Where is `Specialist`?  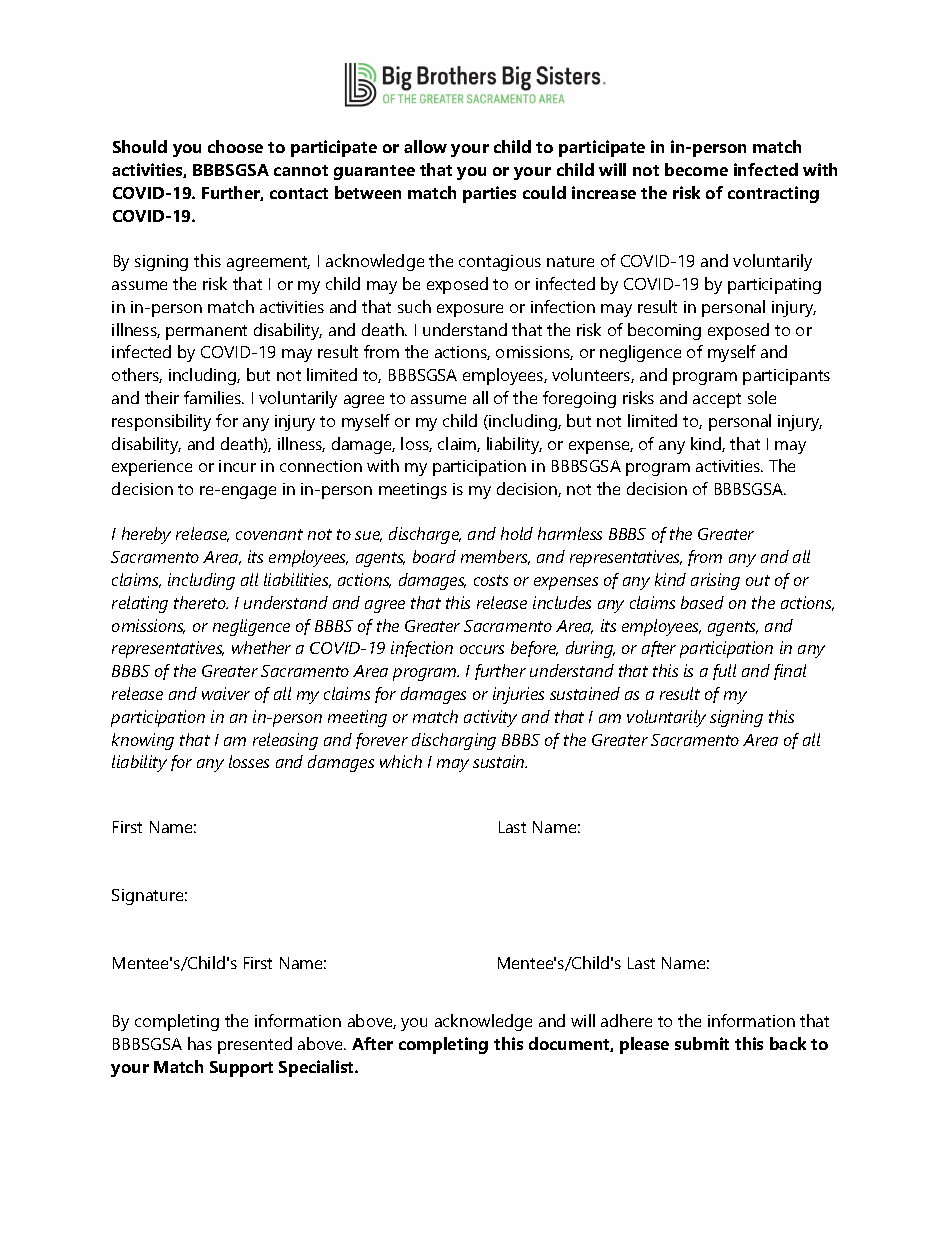 Specialist is located at coordinates (318, 1068).
